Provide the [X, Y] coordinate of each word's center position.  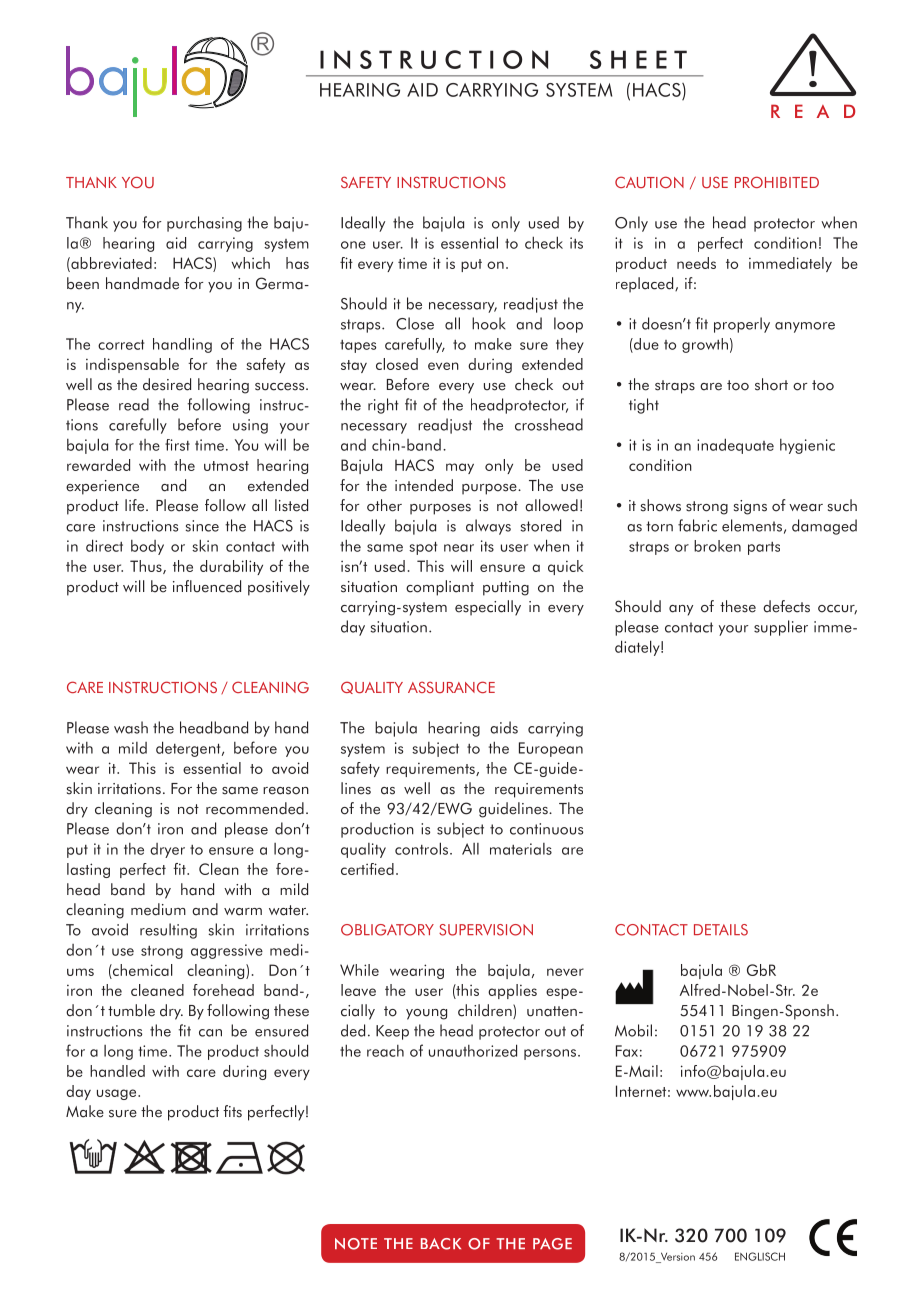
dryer [167, 850]
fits [232, 1111]
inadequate [735, 446]
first [177, 445]
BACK [441, 1244]
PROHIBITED [777, 182]
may [460, 468]
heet [649, 59]
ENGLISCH [760, 1256]
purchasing [204, 224]
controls [423, 848]
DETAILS [721, 930]
